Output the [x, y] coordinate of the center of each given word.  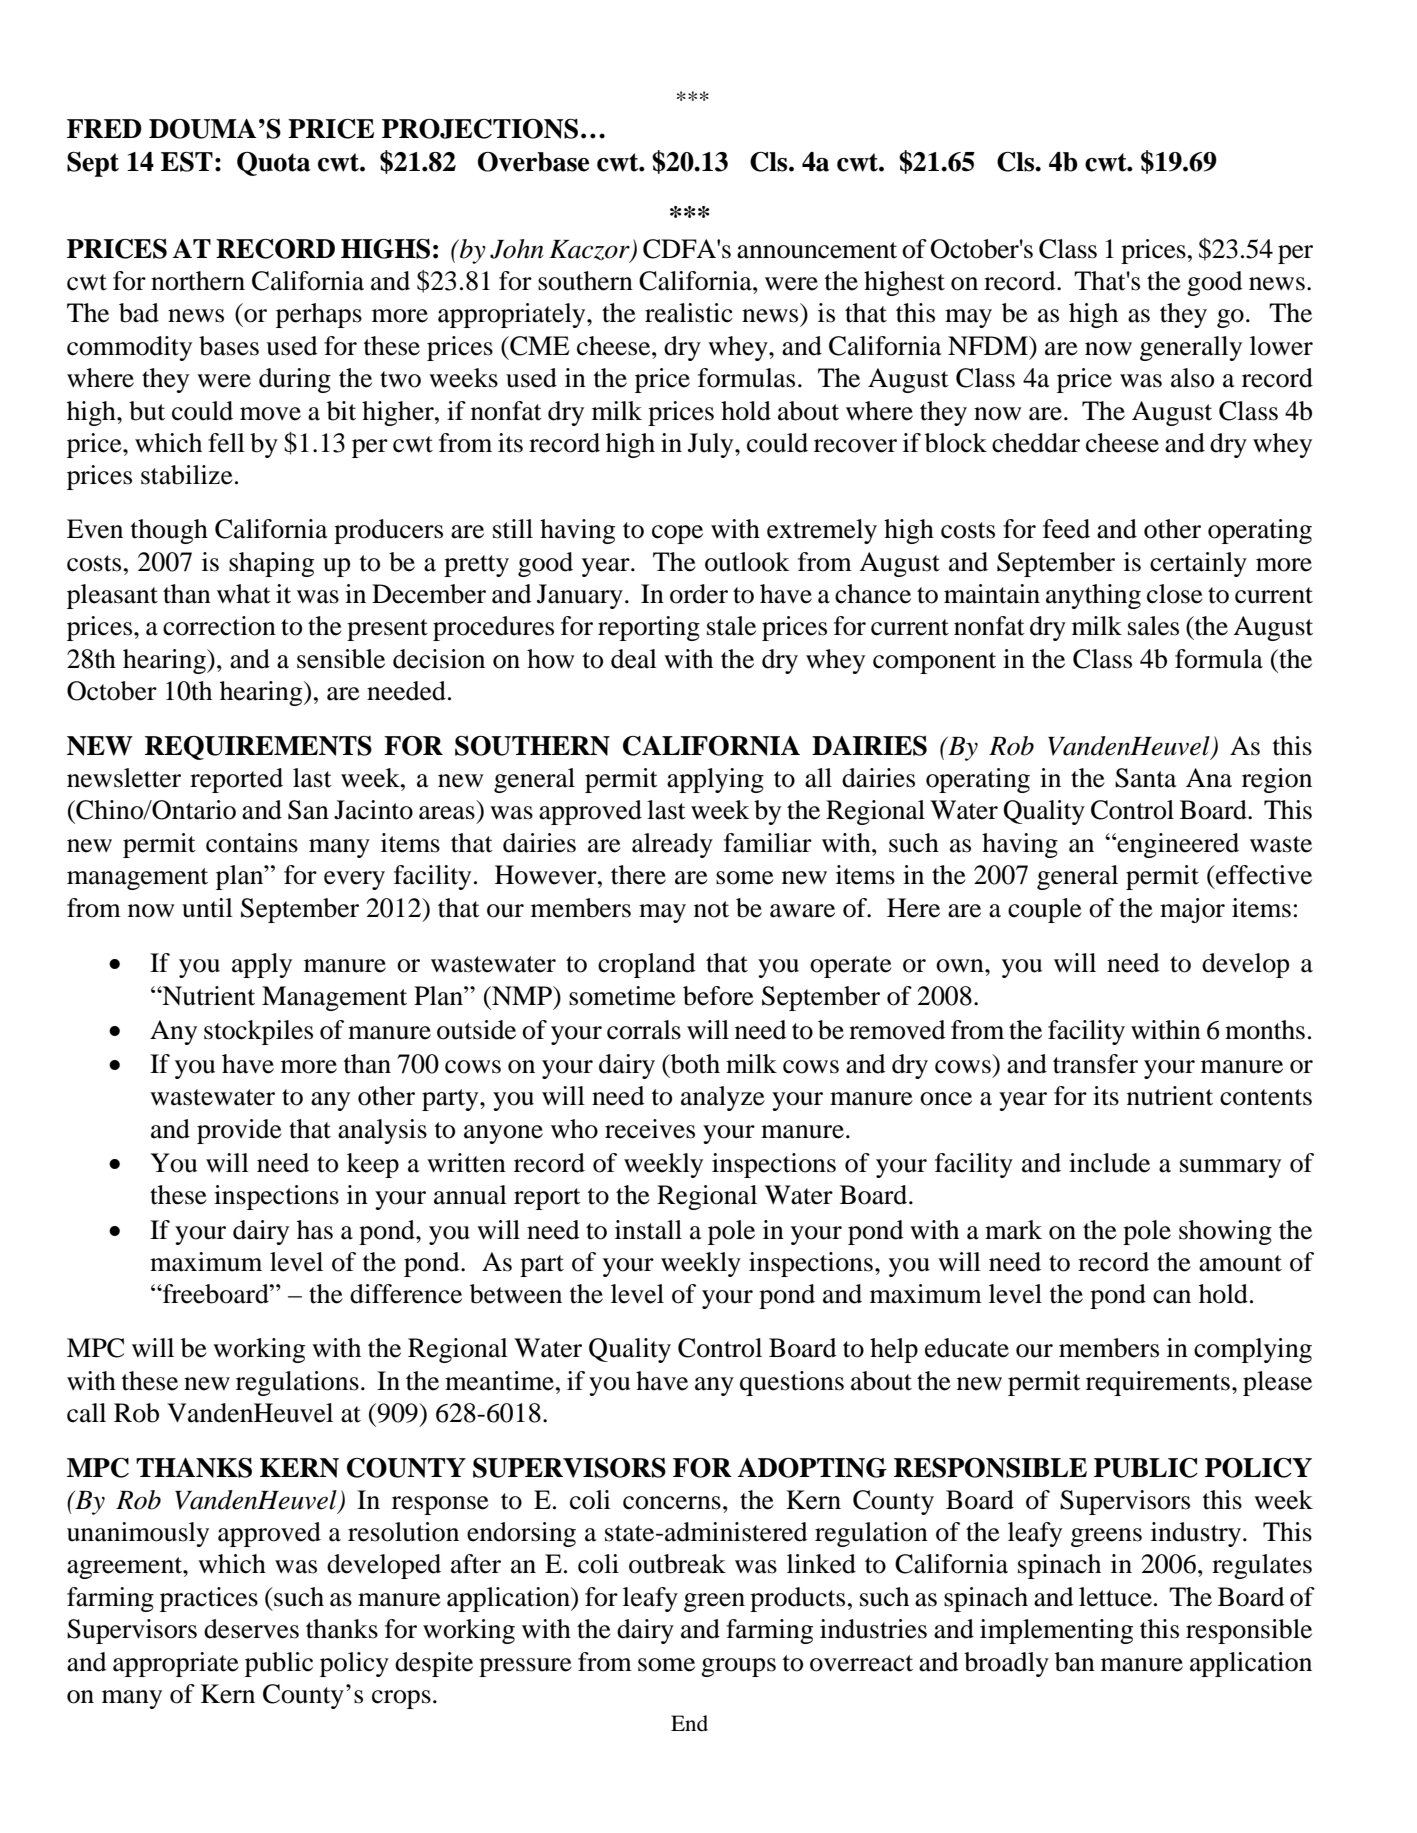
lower [1281, 346]
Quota [273, 164]
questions [792, 1383]
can [1172, 1297]
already [672, 845]
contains [252, 843]
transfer [1095, 1064]
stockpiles [258, 1032]
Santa [1146, 778]
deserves [251, 1629]
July [712, 445]
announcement [817, 250]
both [694, 1064]
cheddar [1036, 443]
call [86, 1413]
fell [226, 443]
